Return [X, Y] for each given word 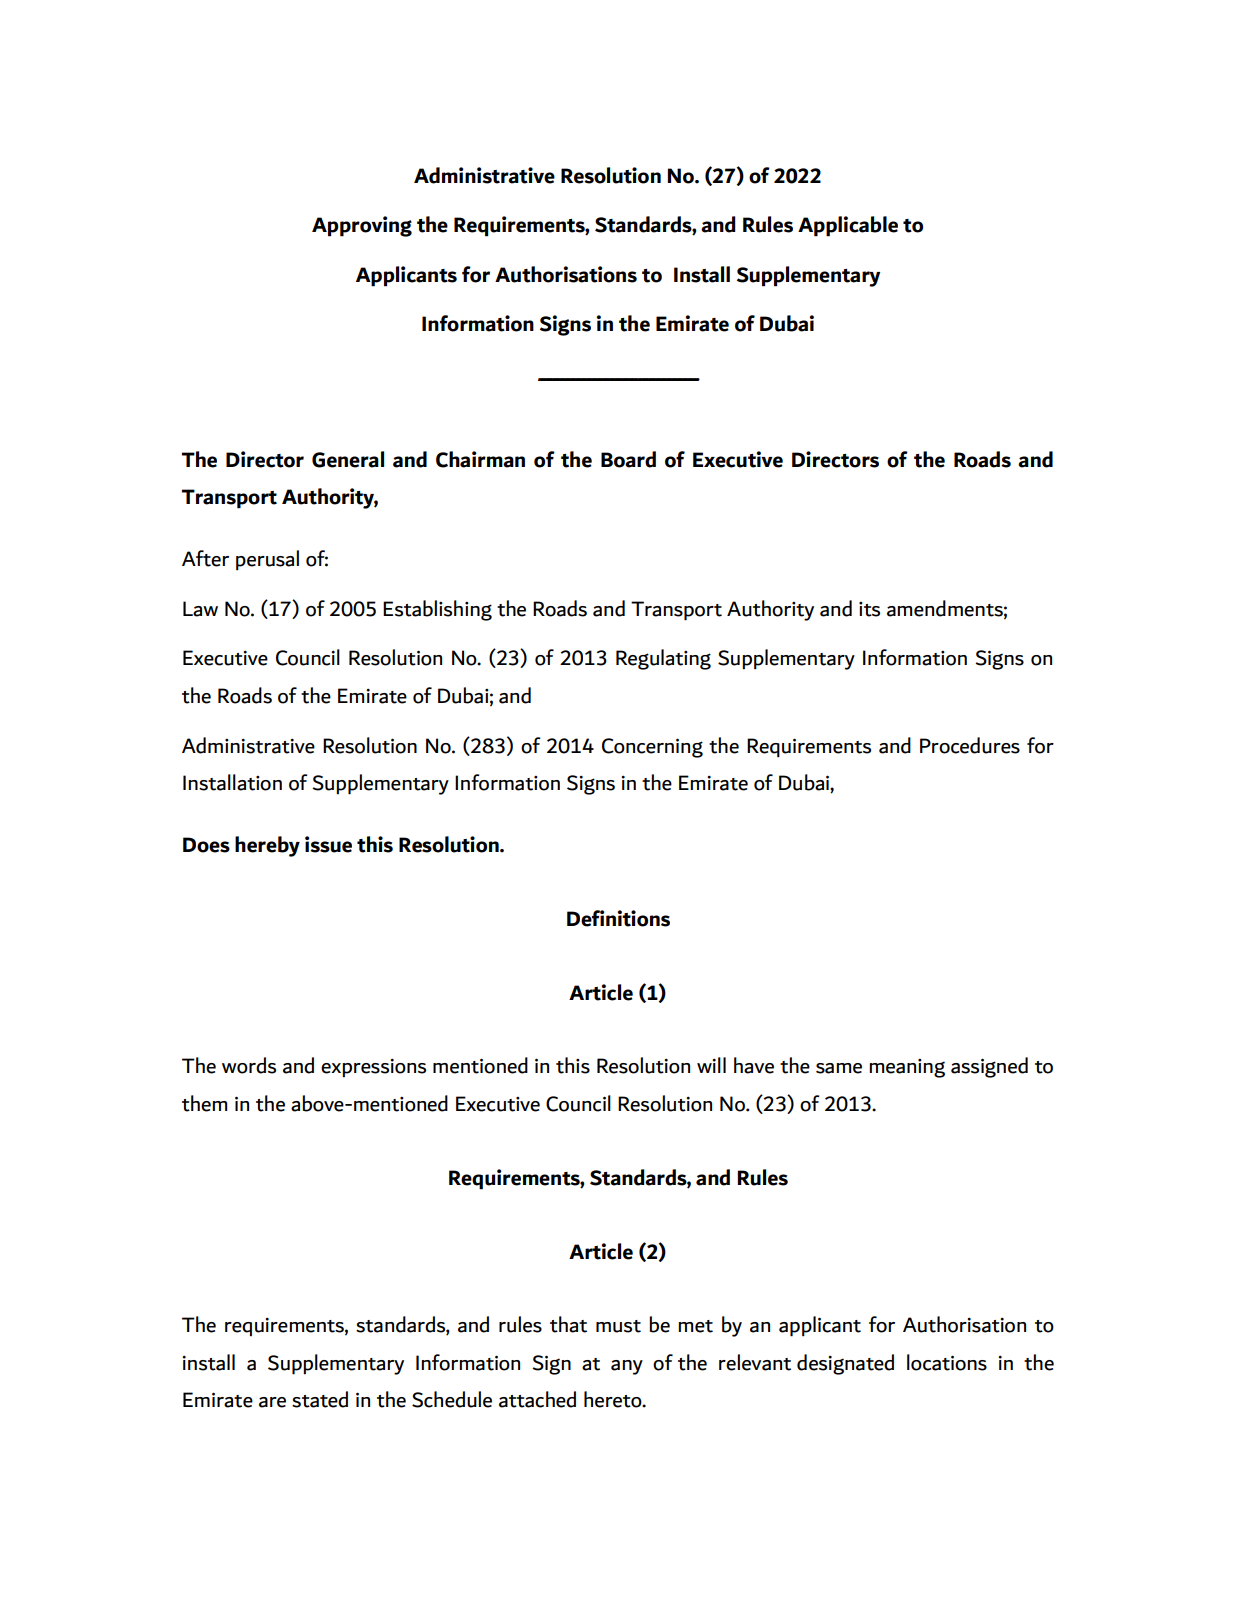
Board [628, 459]
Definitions [618, 918]
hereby [267, 846]
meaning [907, 1068]
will [711, 1065]
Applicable [848, 226]
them [204, 1103]
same [839, 1068]
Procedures [970, 745]
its [869, 609]
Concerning [652, 748]
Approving [362, 226]
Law [200, 609]
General [348, 459]
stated [320, 1399]
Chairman [480, 459]
